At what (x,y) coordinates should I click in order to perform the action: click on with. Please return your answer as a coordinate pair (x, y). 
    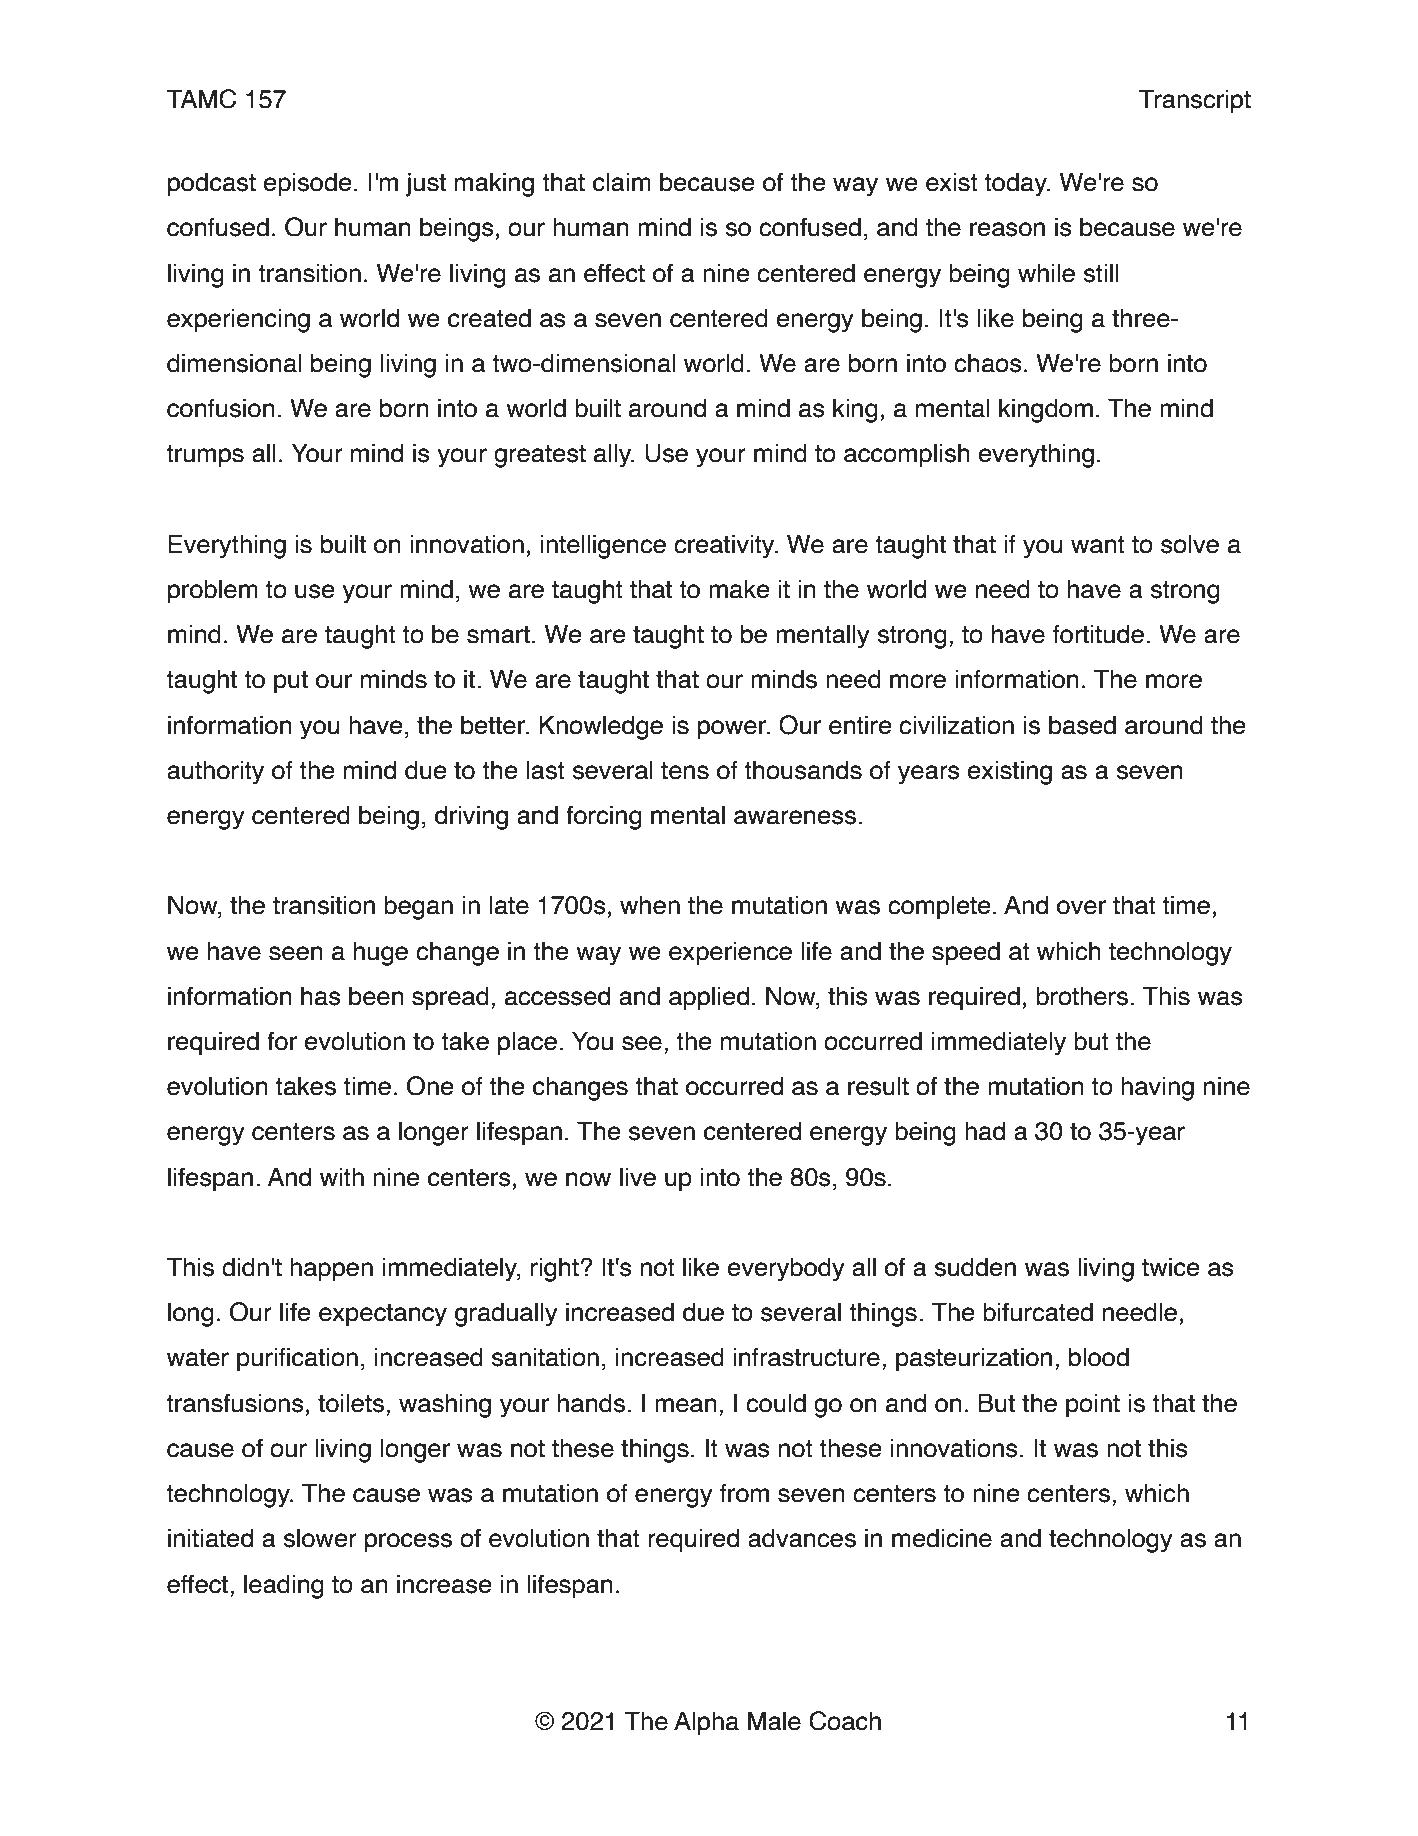
    Looking at the image, I should click on (342, 1177).
